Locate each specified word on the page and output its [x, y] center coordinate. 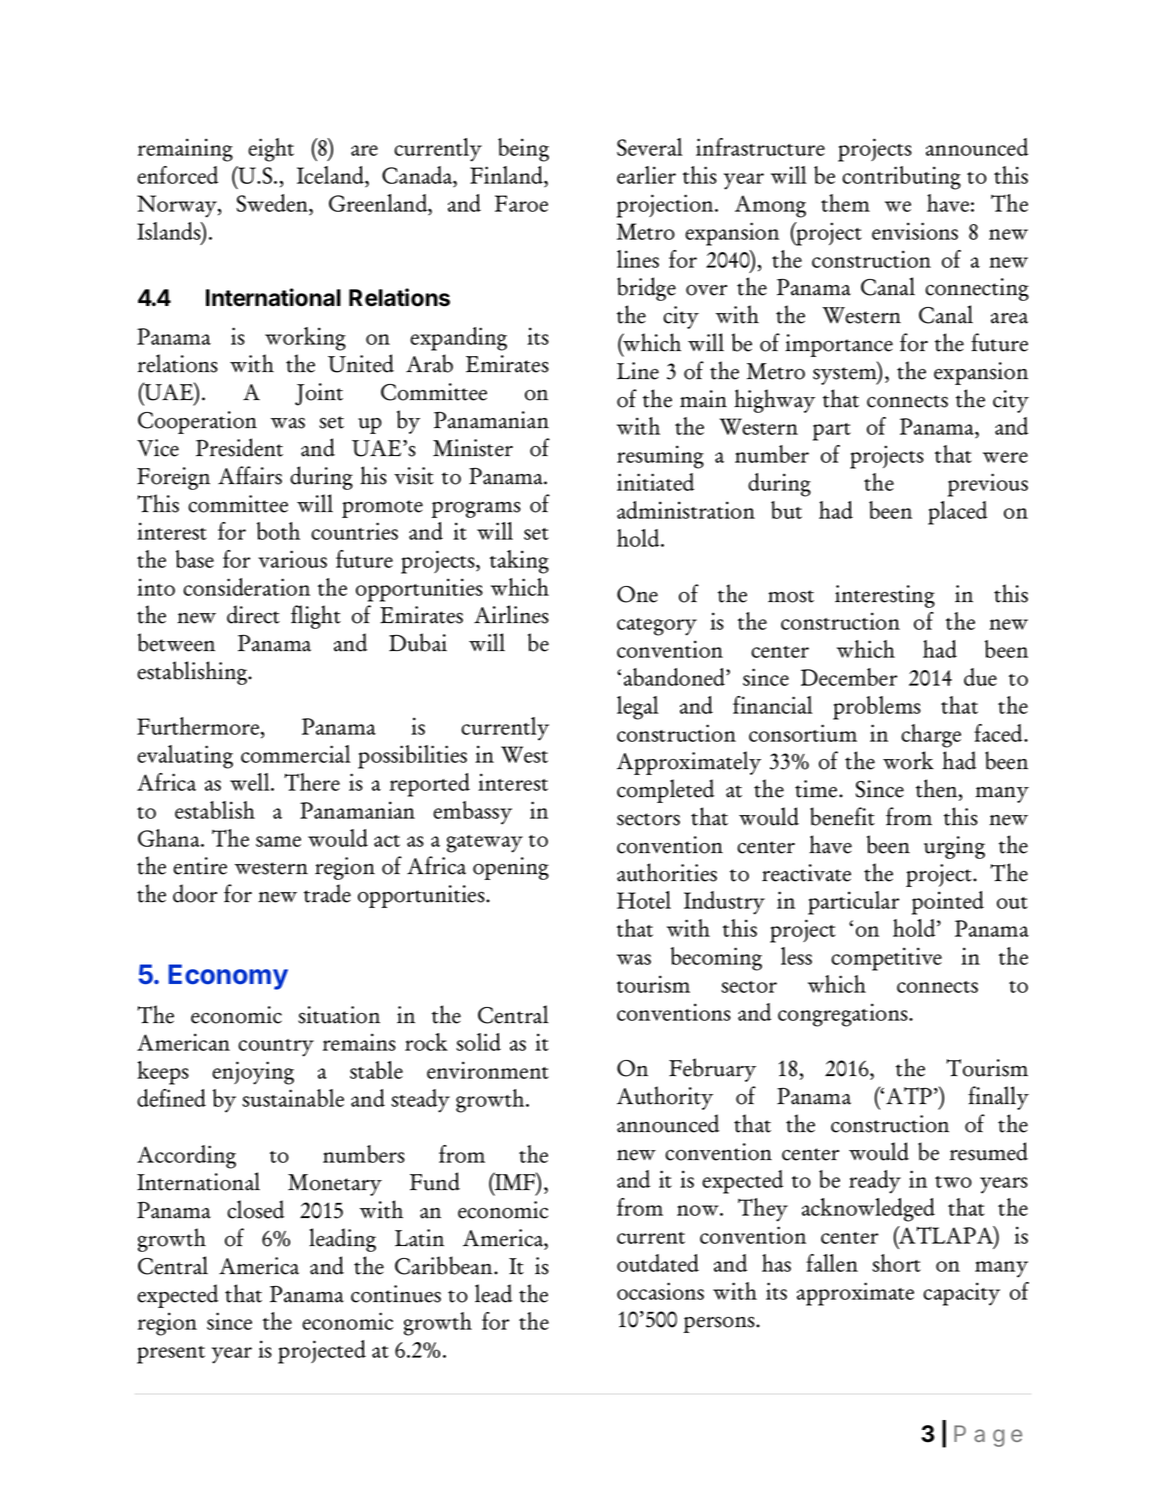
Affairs [250, 475]
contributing [901, 178]
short [896, 1263]
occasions [660, 1291]
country [276, 1048]
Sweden [273, 204]
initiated [655, 482]
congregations [844, 1015]
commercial [295, 754]
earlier [646, 175]
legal [637, 708]
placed [957, 513]
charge [931, 736]
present [171, 1355]
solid [478, 1042]
